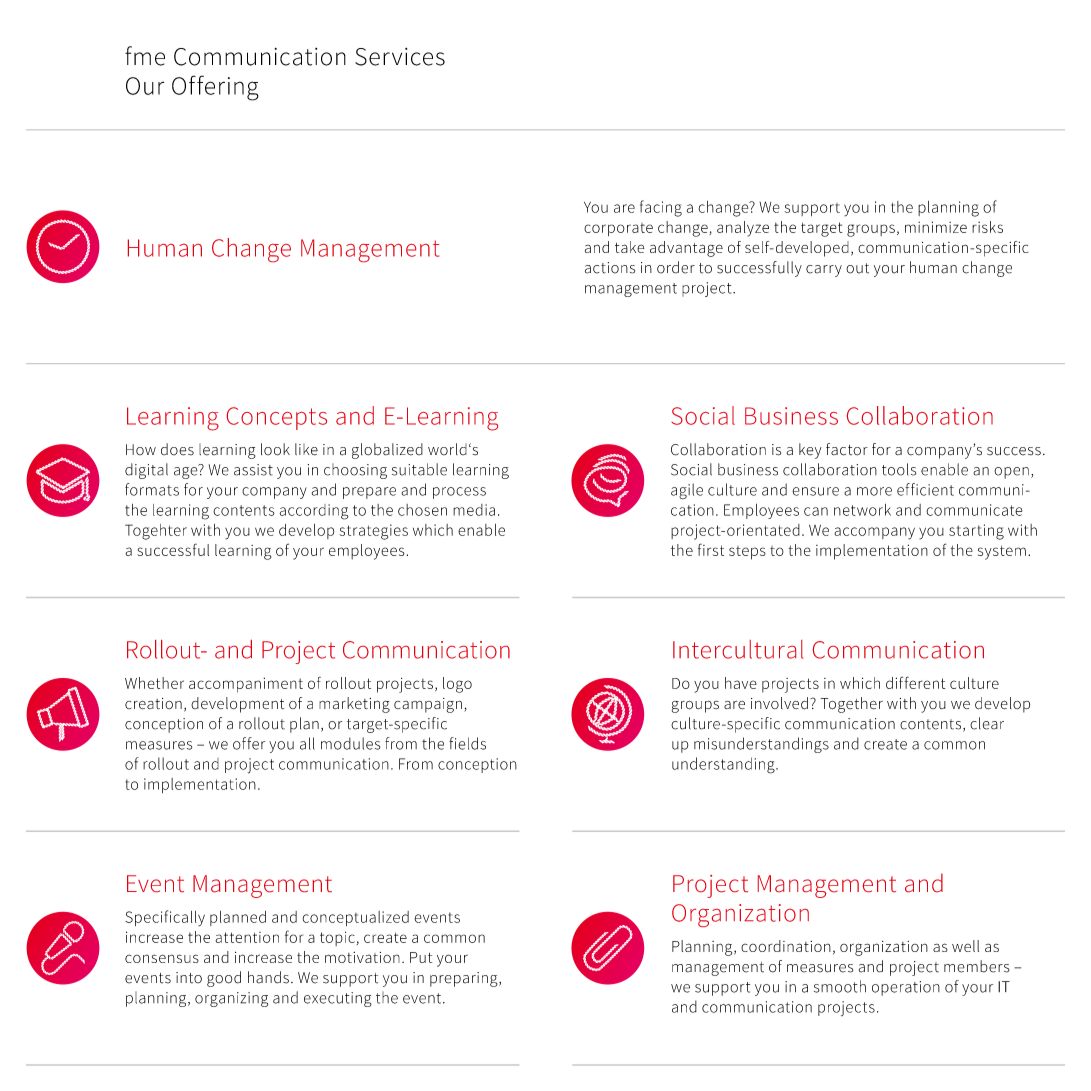  I want to click on preparing, so click(465, 979).
